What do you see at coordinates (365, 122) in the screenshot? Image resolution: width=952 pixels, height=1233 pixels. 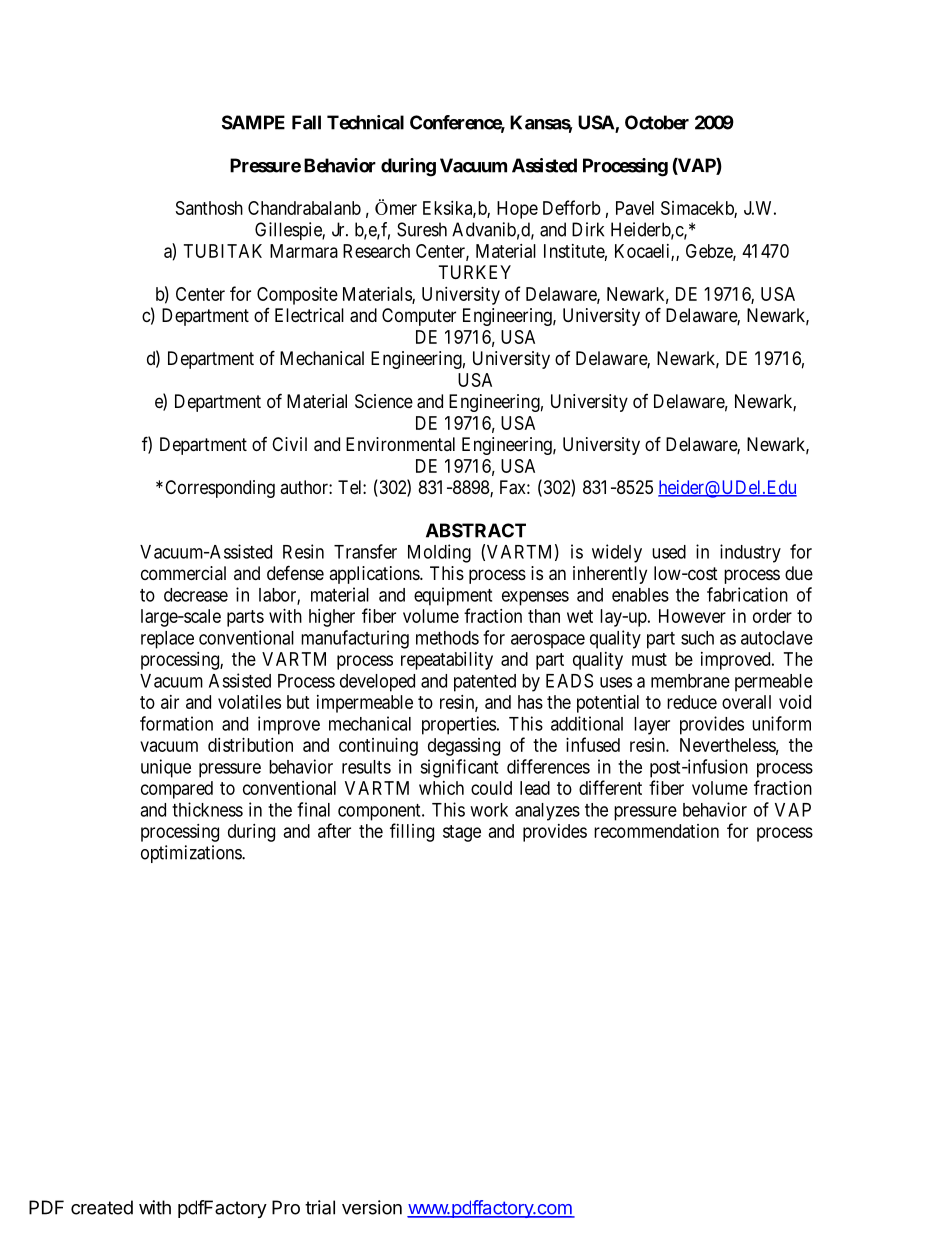 I see `Technical` at bounding box center [365, 122].
